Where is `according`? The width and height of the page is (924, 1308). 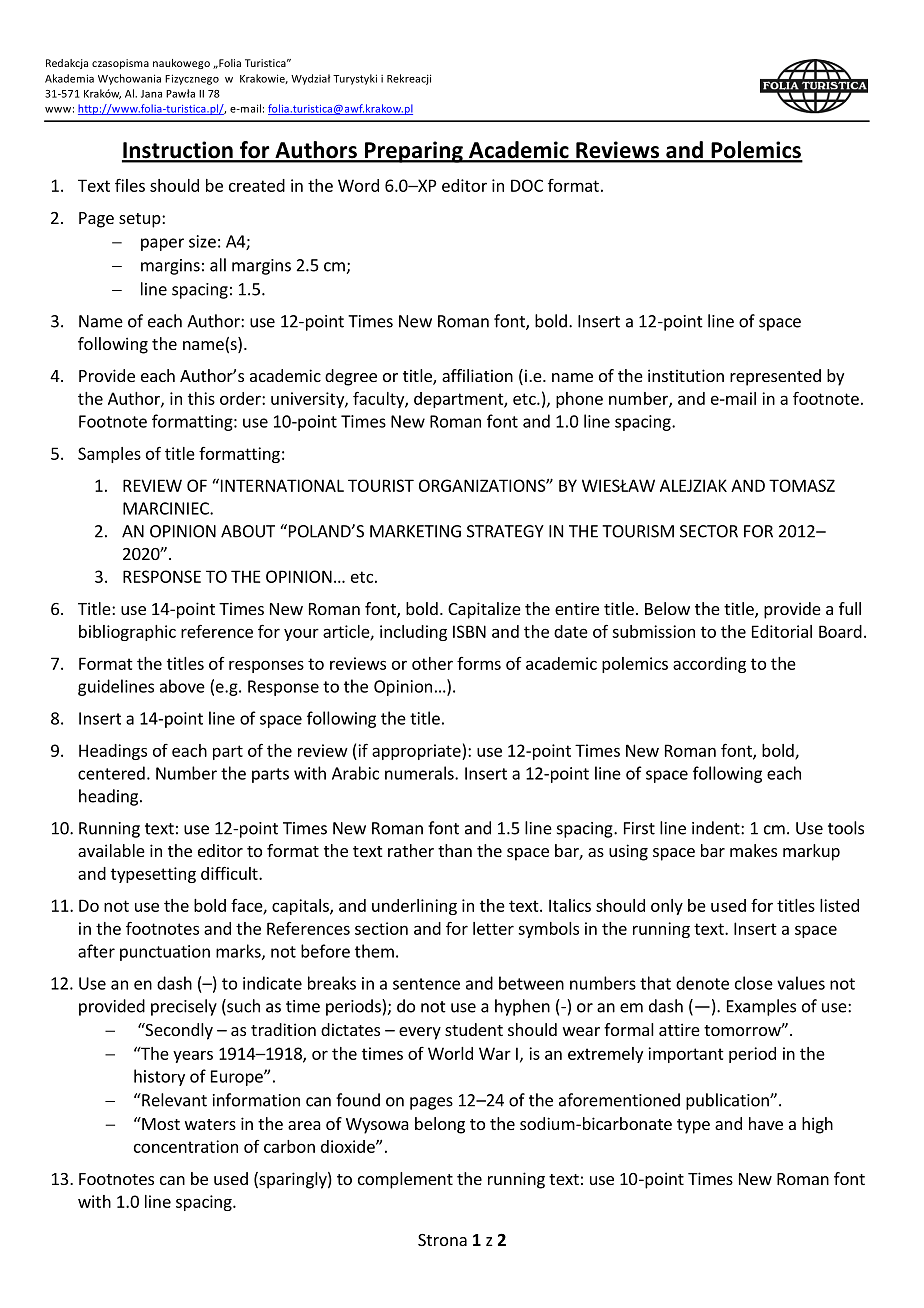 according is located at coordinates (709, 665).
